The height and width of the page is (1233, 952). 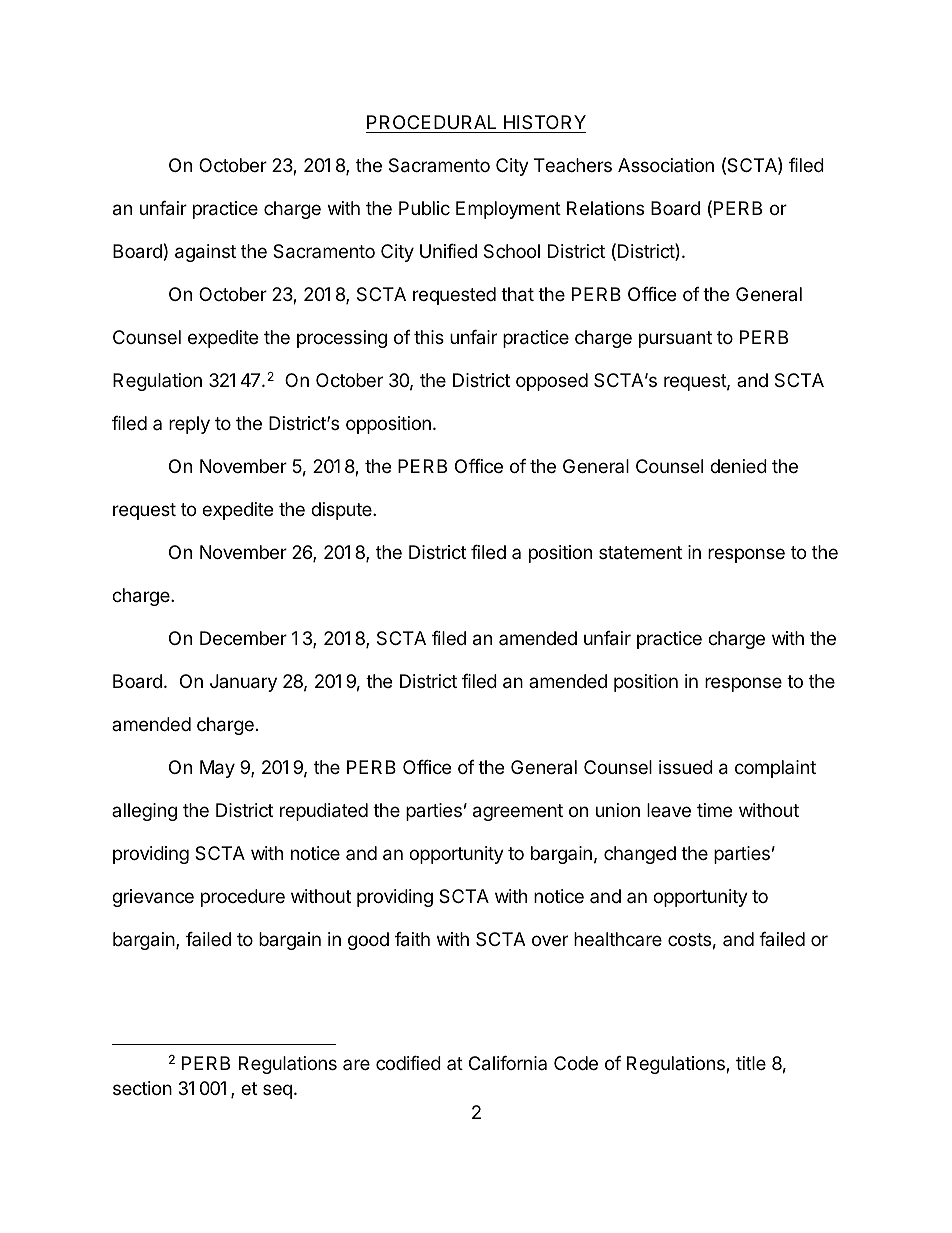 What do you see at coordinates (277, 1091) in the page?
I see `seq` at bounding box center [277, 1091].
